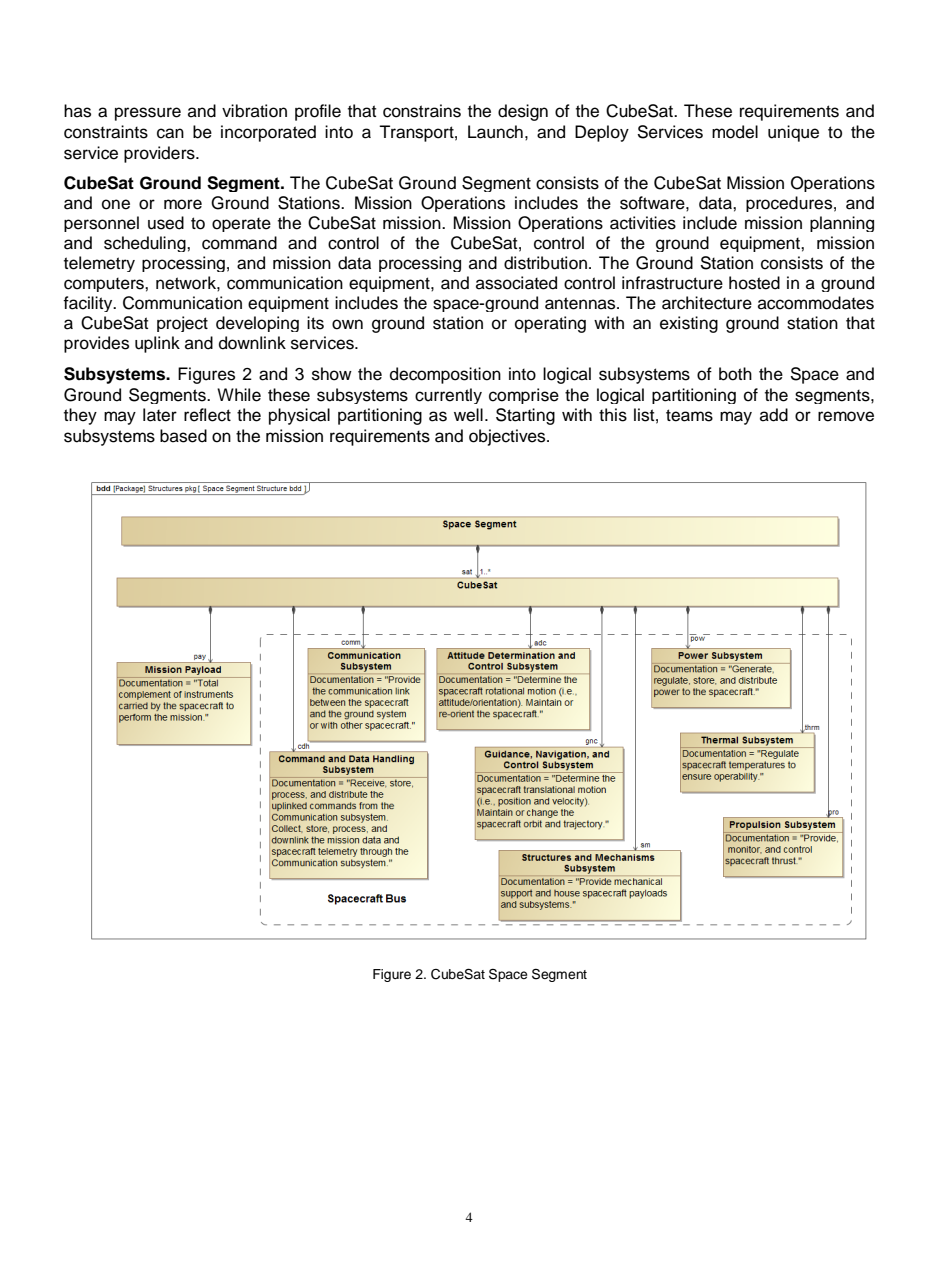 This screenshot has width=944, height=1288. What do you see at coordinates (183, 436) in the screenshot?
I see `based` at bounding box center [183, 436].
